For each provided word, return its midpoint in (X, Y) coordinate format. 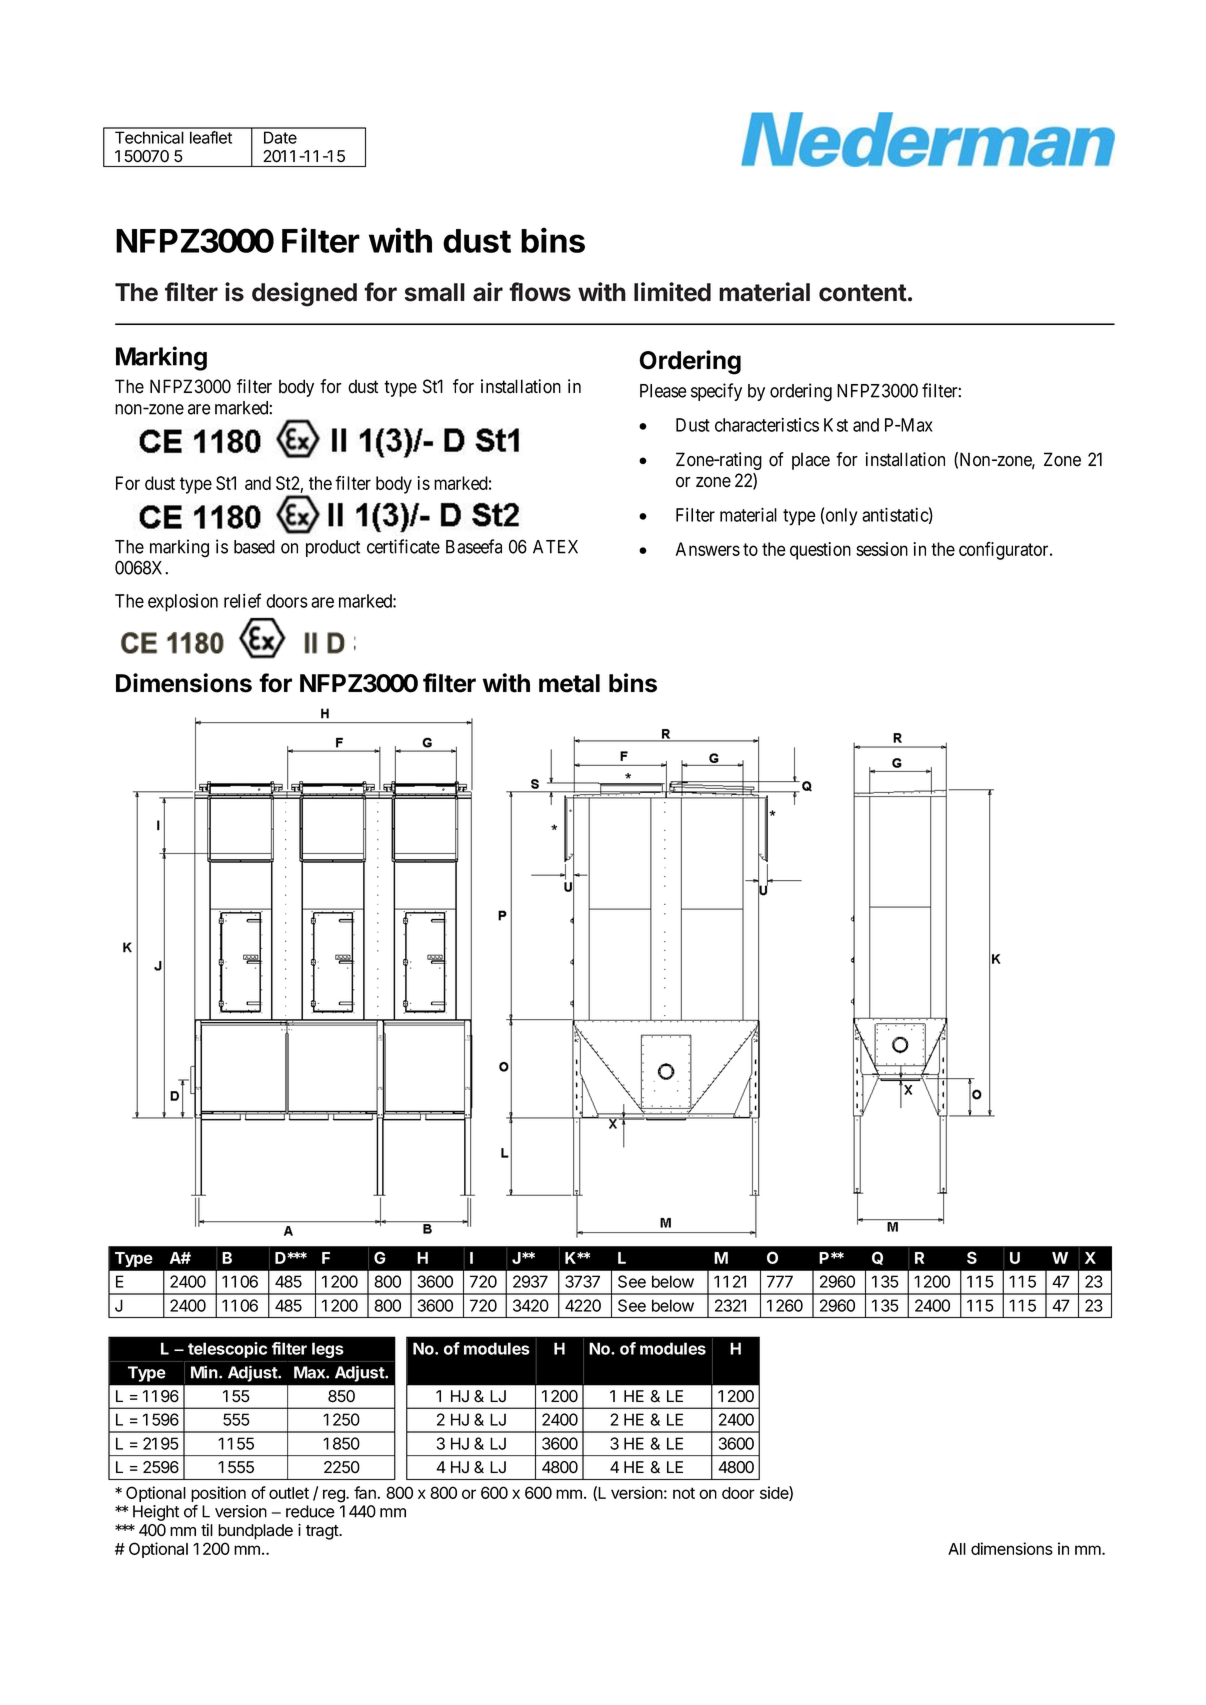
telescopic (227, 1350)
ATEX (555, 547)
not (684, 1493)
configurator (1005, 551)
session (882, 549)
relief (242, 600)
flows (540, 292)
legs (328, 1350)
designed (304, 294)
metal (569, 683)
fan (366, 1492)
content (863, 293)
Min (205, 1372)
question (820, 551)
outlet (289, 1493)
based (254, 547)
